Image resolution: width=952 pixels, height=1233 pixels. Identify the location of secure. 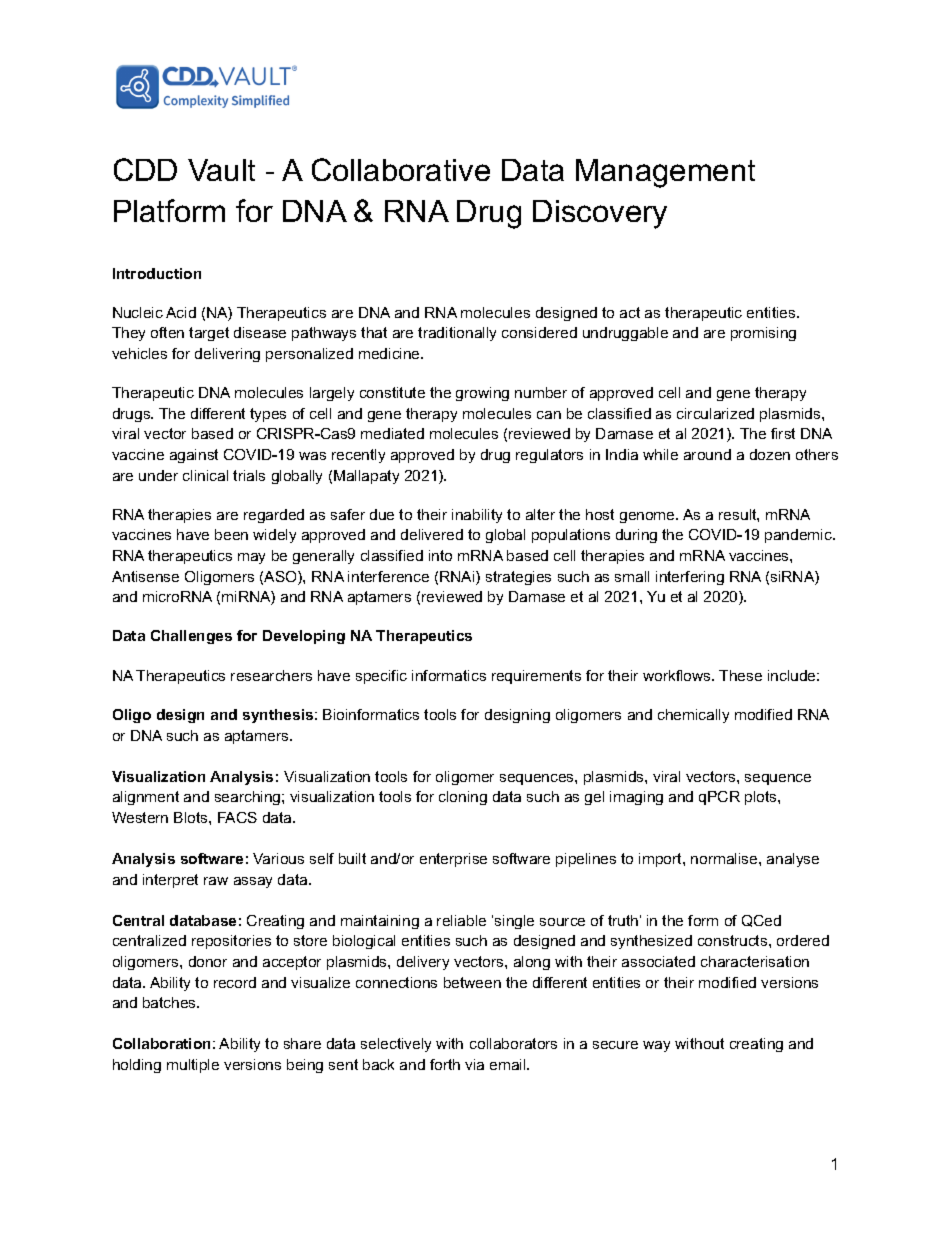
(615, 1045).
